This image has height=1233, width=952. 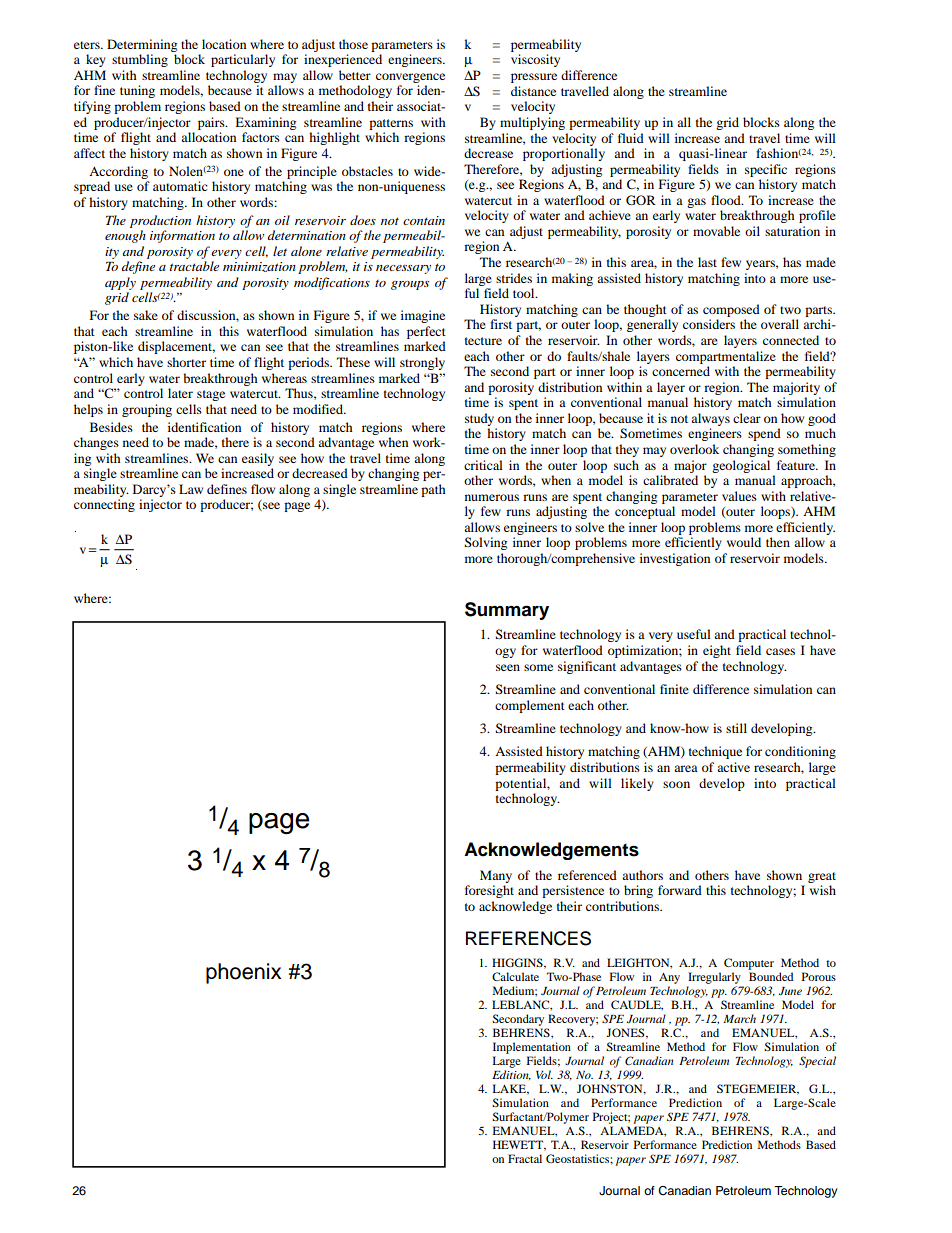 I want to click on convergence, so click(x=410, y=78).
